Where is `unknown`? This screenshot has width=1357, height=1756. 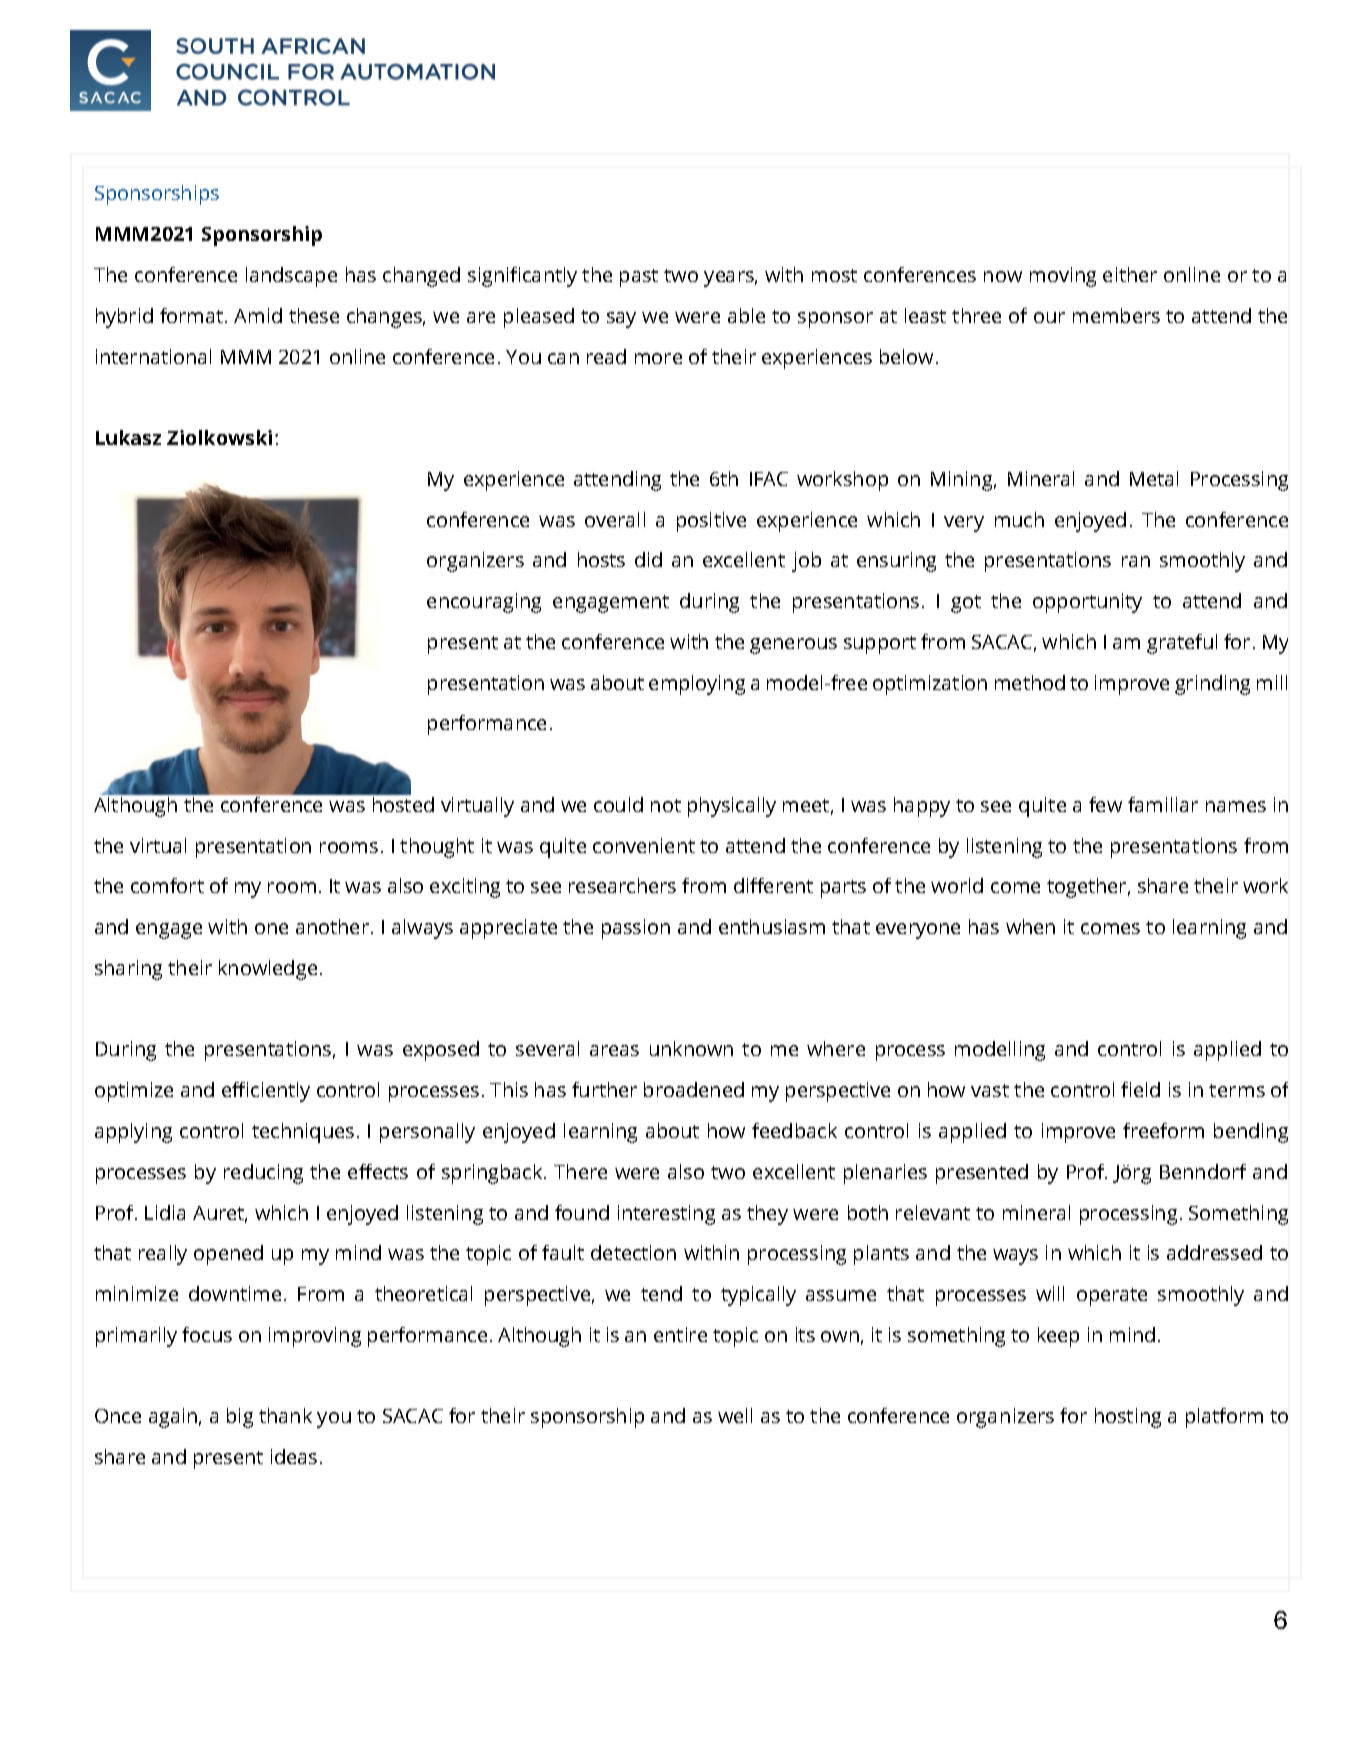 unknown is located at coordinates (691, 1048).
